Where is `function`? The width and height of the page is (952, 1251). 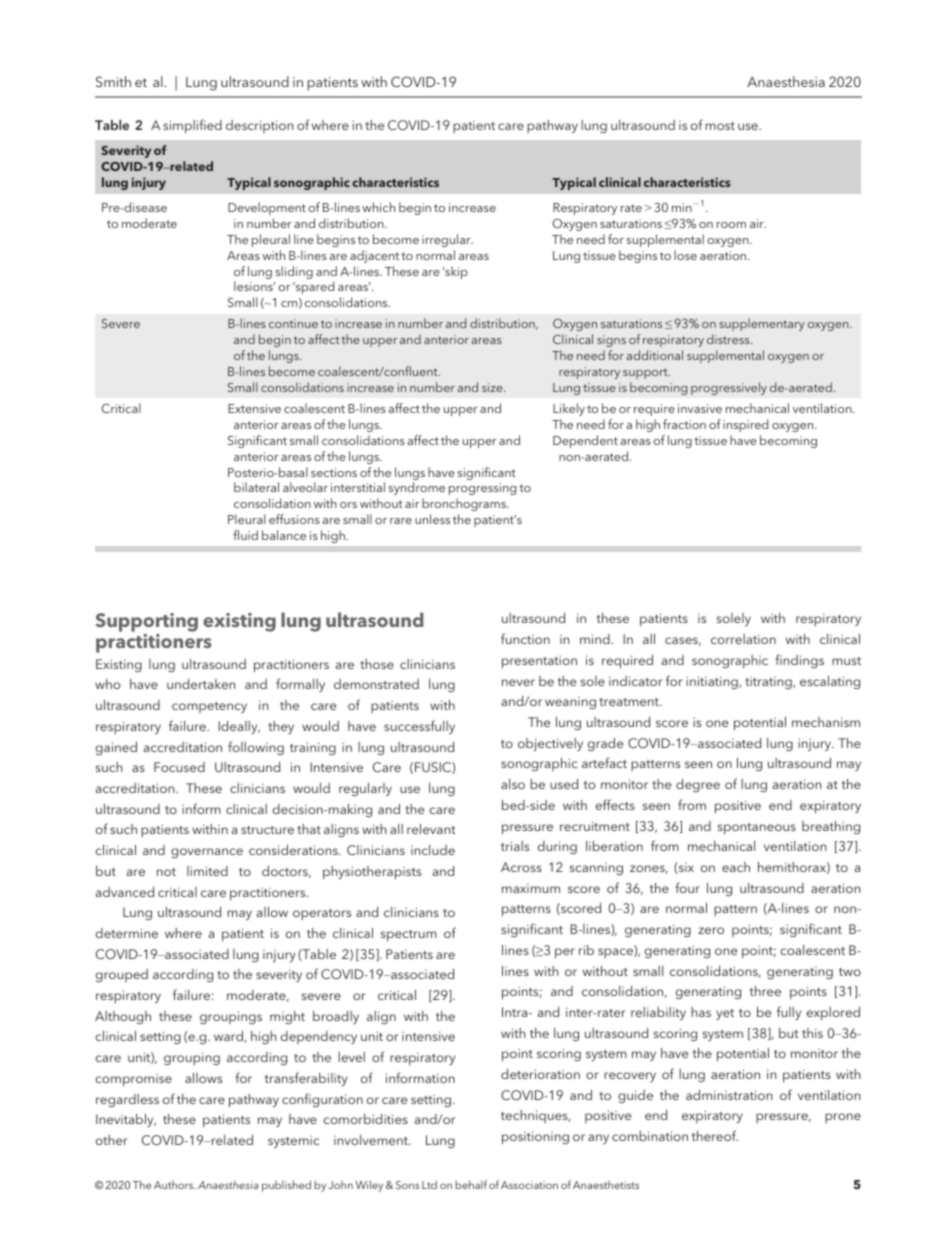 function is located at coordinates (525, 638).
